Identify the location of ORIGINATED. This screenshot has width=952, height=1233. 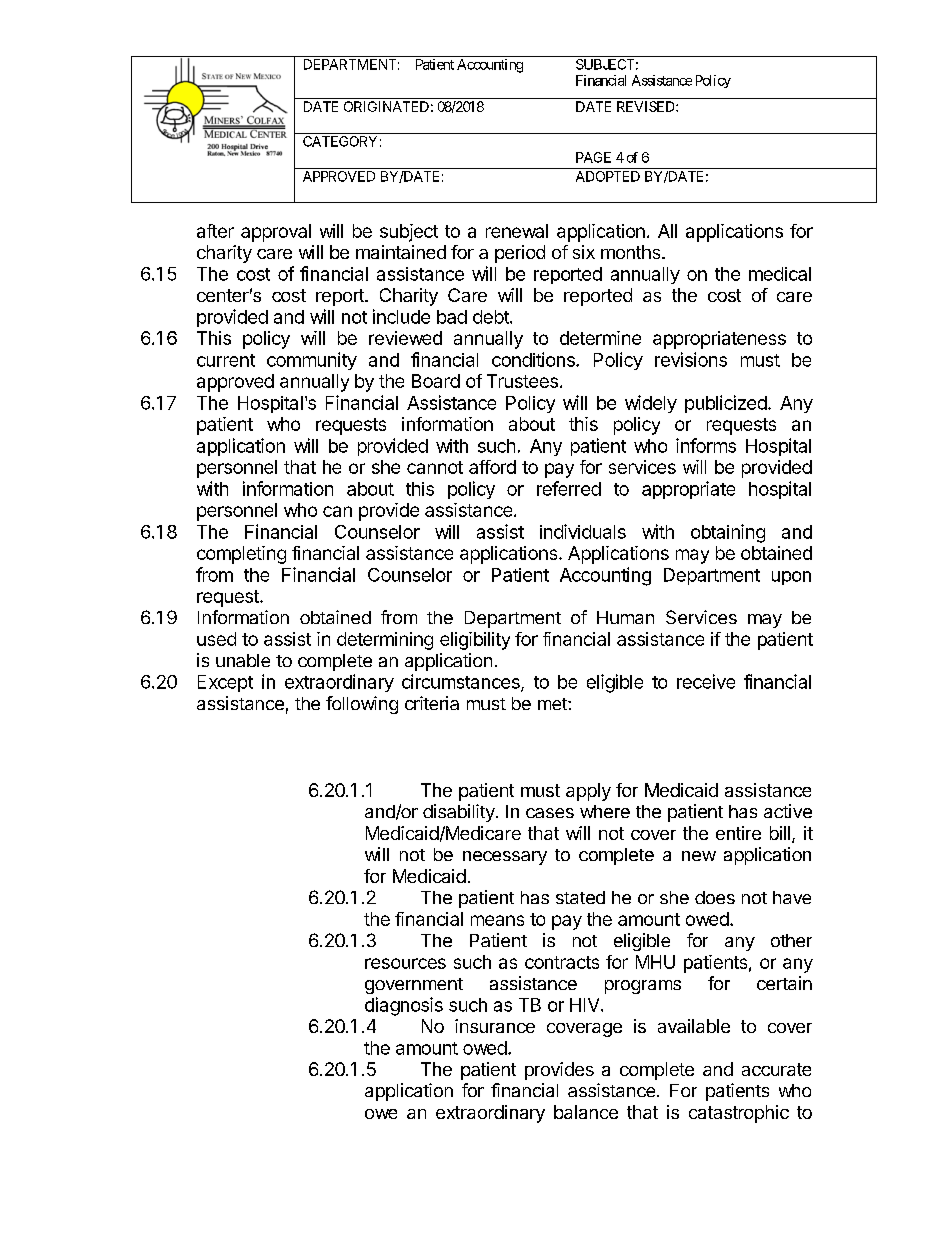
(386, 106).
